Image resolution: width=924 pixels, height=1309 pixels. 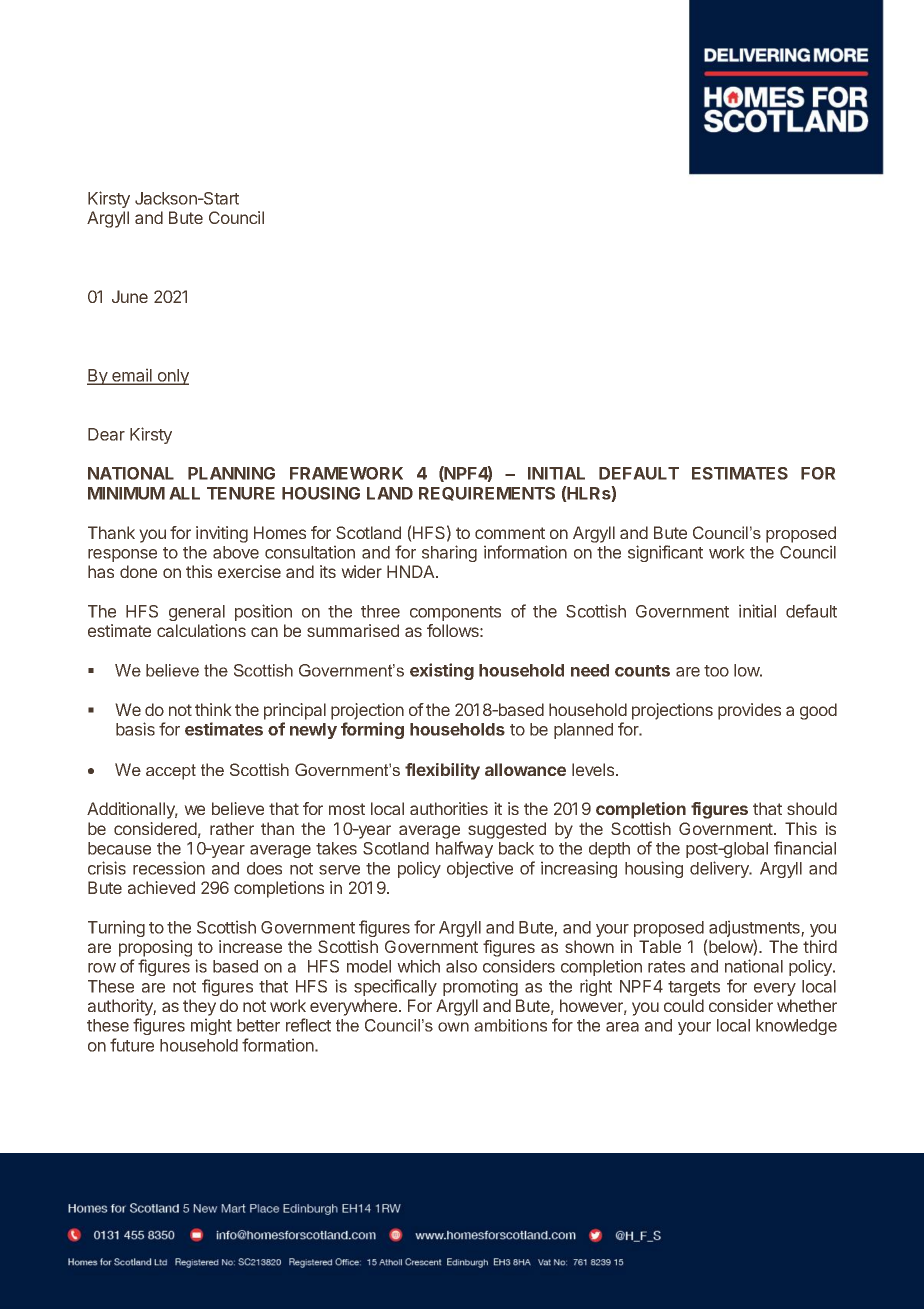 I want to click on existing, so click(x=442, y=671).
